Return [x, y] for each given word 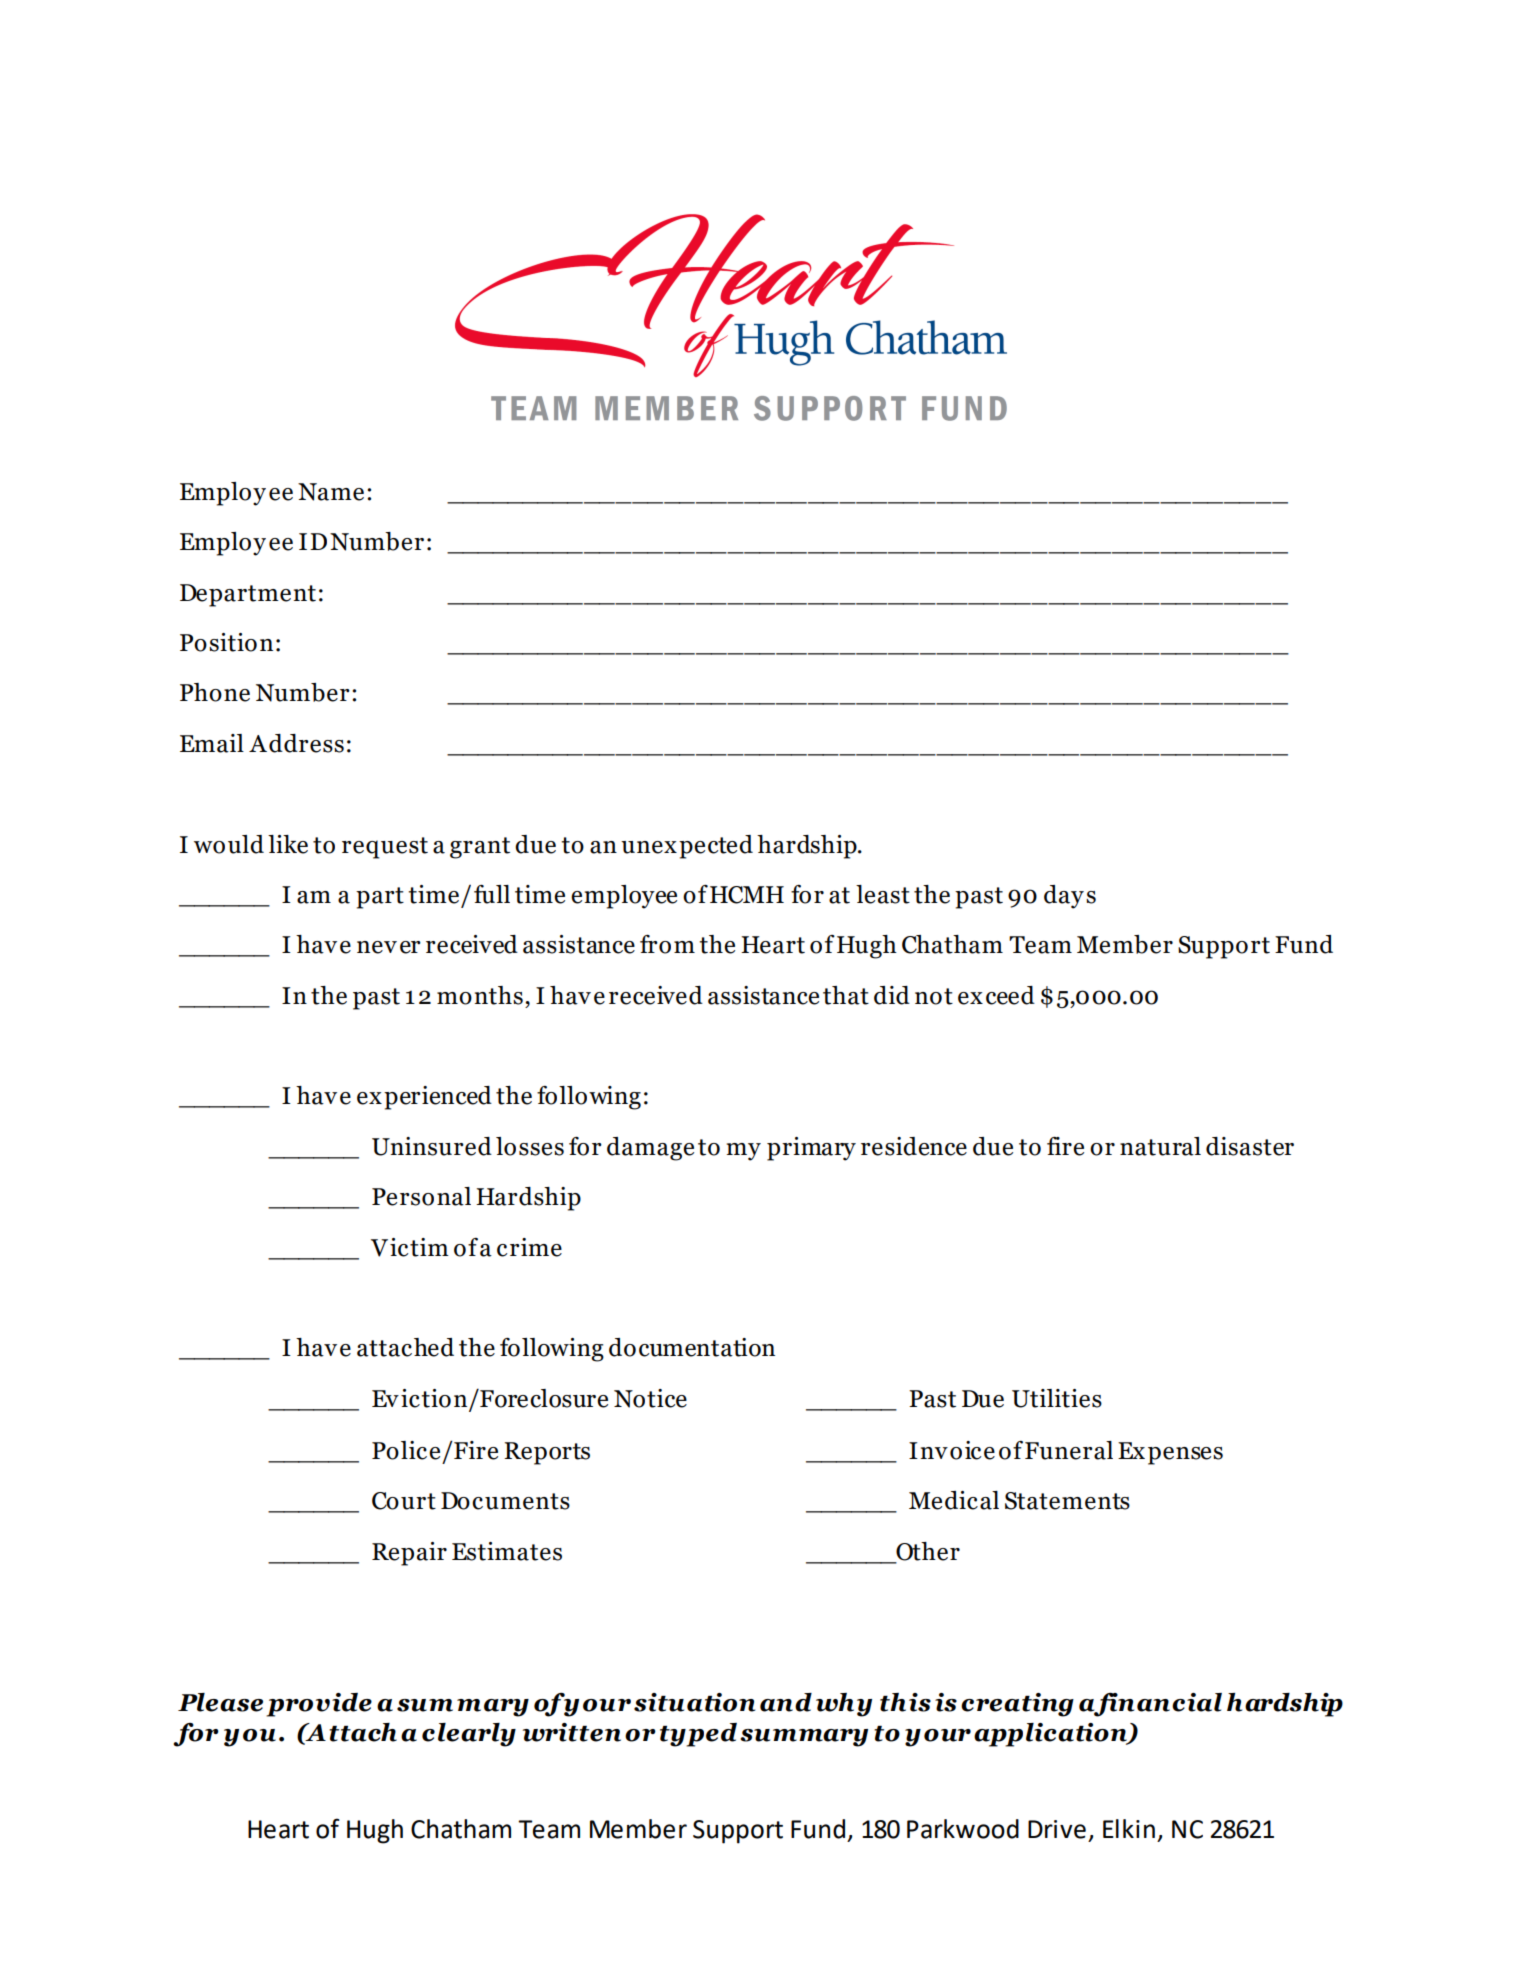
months [480, 995]
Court [404, 1501]
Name [331, 492]
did [892, 995]
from [667, 944]
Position [226, 642]
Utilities [1057, 1398]
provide [319, 1705]
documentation [692, 1347]
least [883, 894]
